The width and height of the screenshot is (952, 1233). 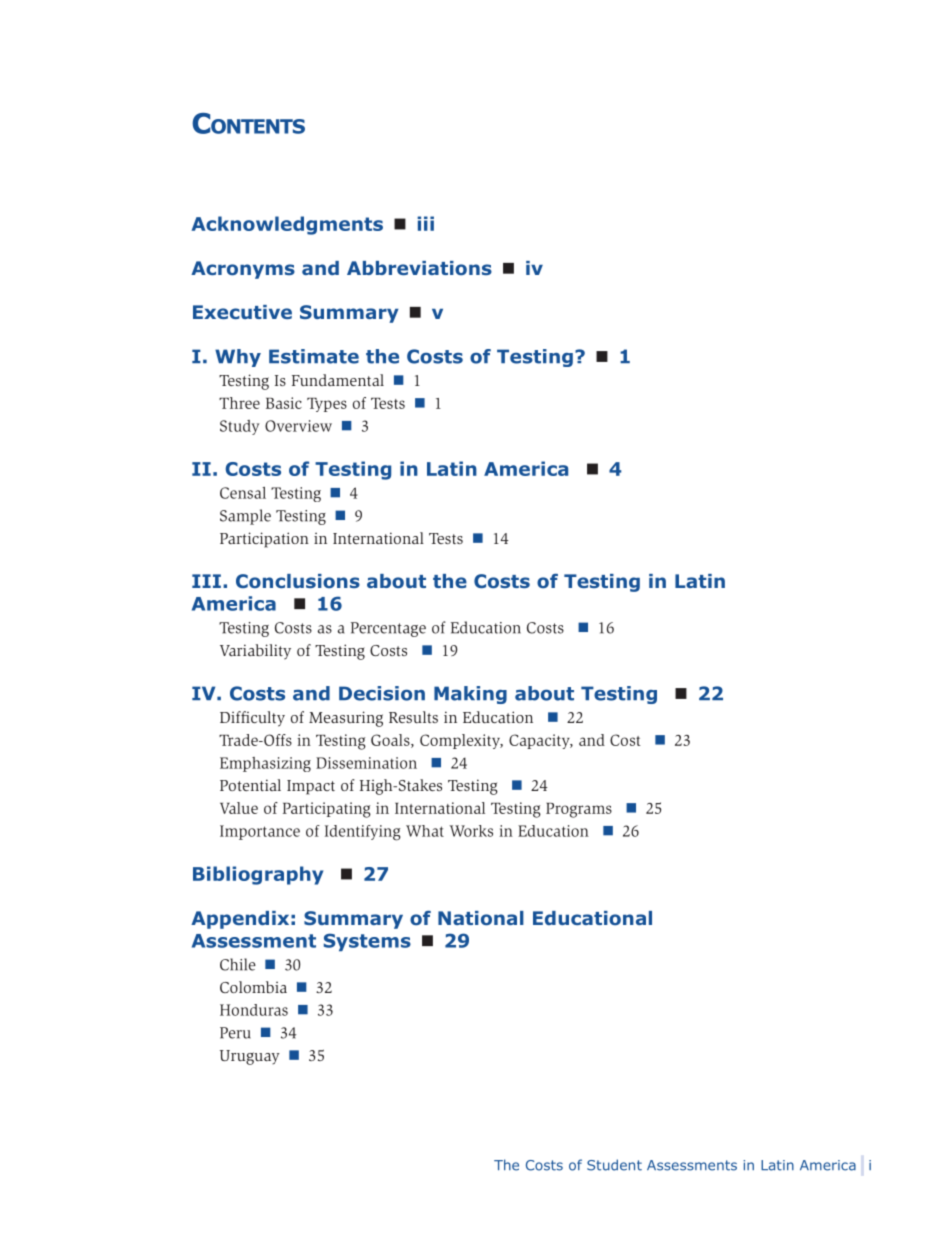 I want to click on Systems, so click(x=367, y=942).
